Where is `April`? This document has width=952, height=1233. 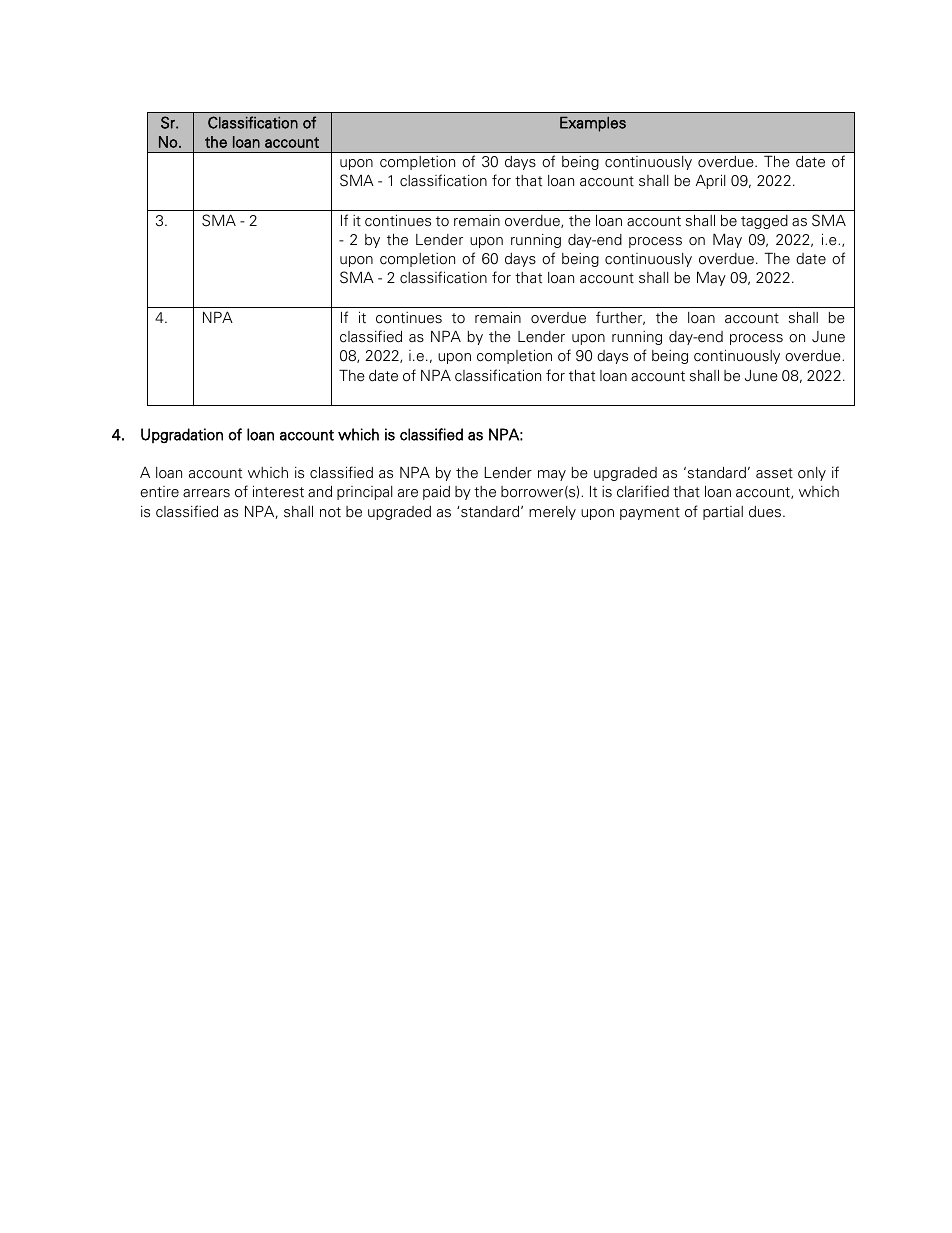 April is located at coordinates (710, 181).
